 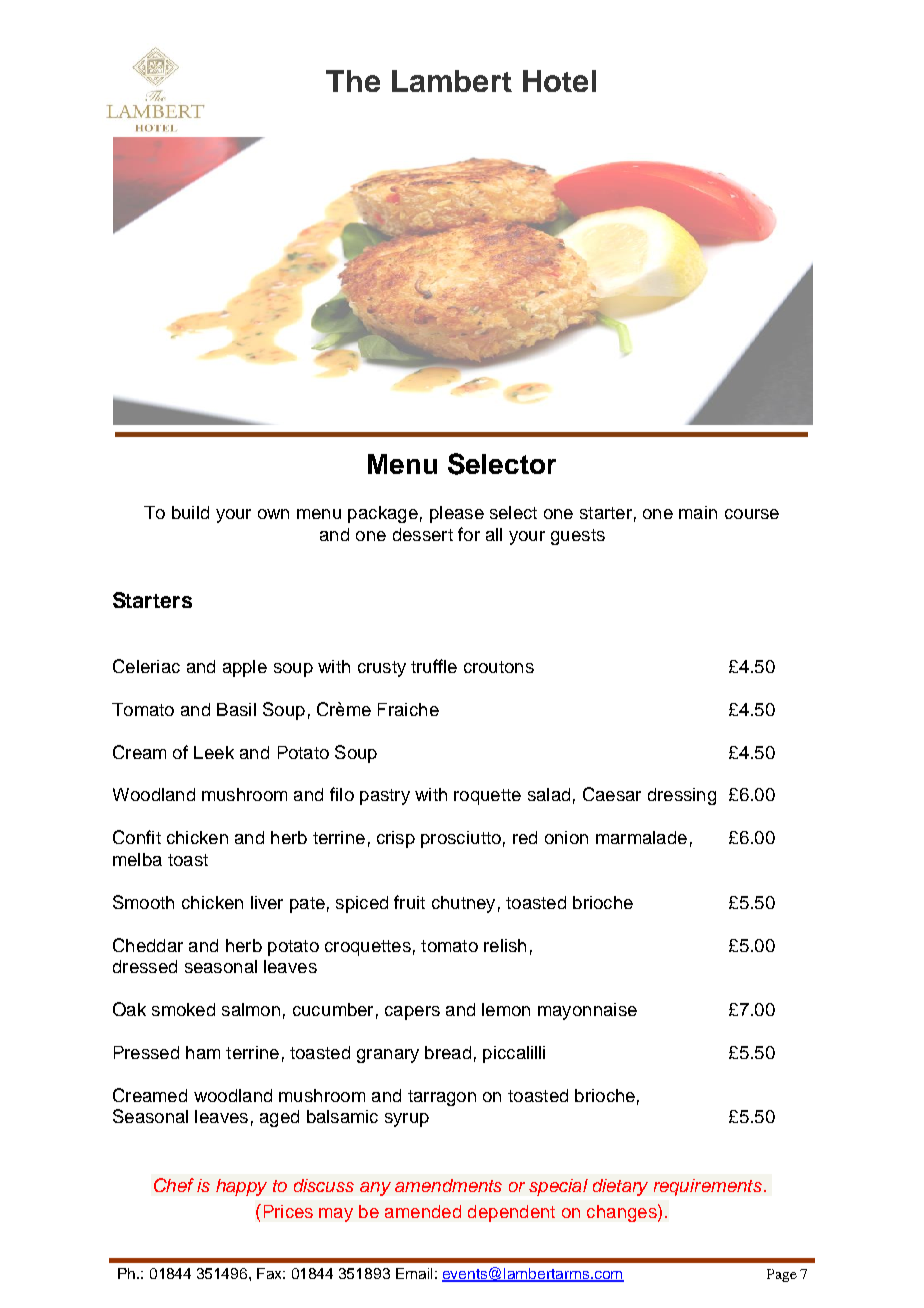 I want to click on Hotel, so click(x=559, y=81).
